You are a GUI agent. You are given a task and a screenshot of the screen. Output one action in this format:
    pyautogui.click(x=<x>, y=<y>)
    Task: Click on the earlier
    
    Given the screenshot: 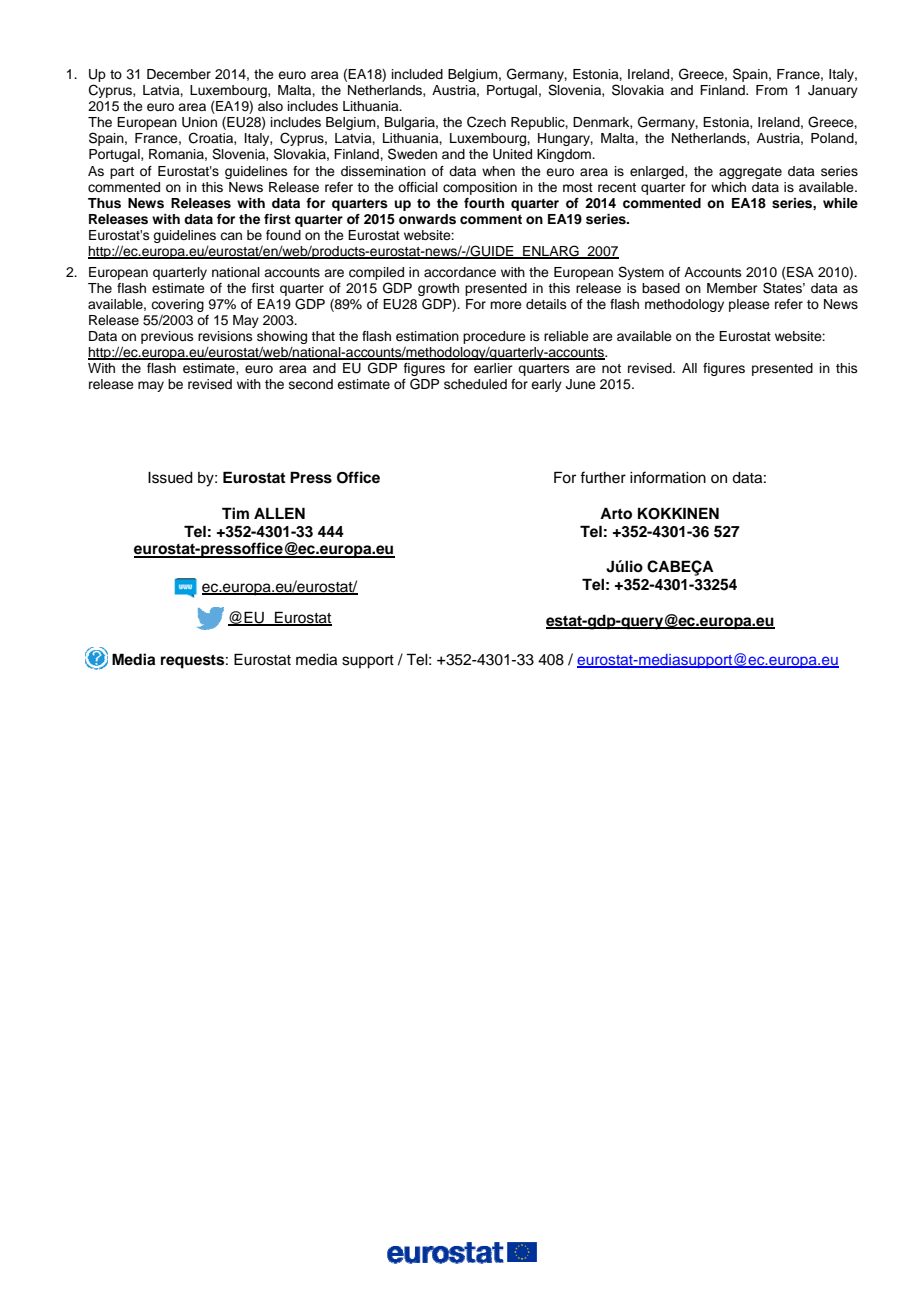 What is the action you would take?
    pyautogui.click(x=493, y=368)
